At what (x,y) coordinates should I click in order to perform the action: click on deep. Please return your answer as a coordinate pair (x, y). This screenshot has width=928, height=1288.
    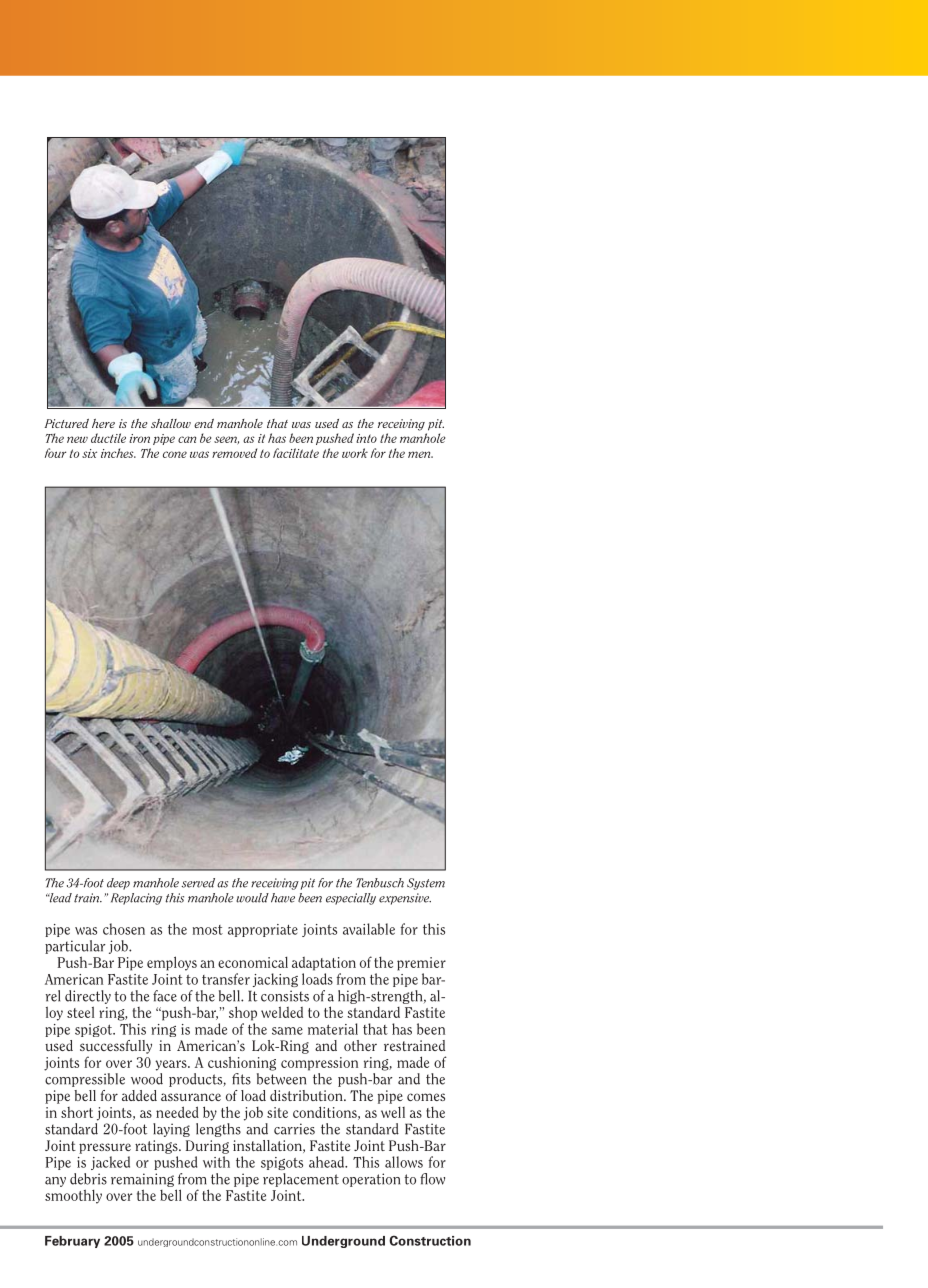
    Looking at the image, I should click on (118, 884).
